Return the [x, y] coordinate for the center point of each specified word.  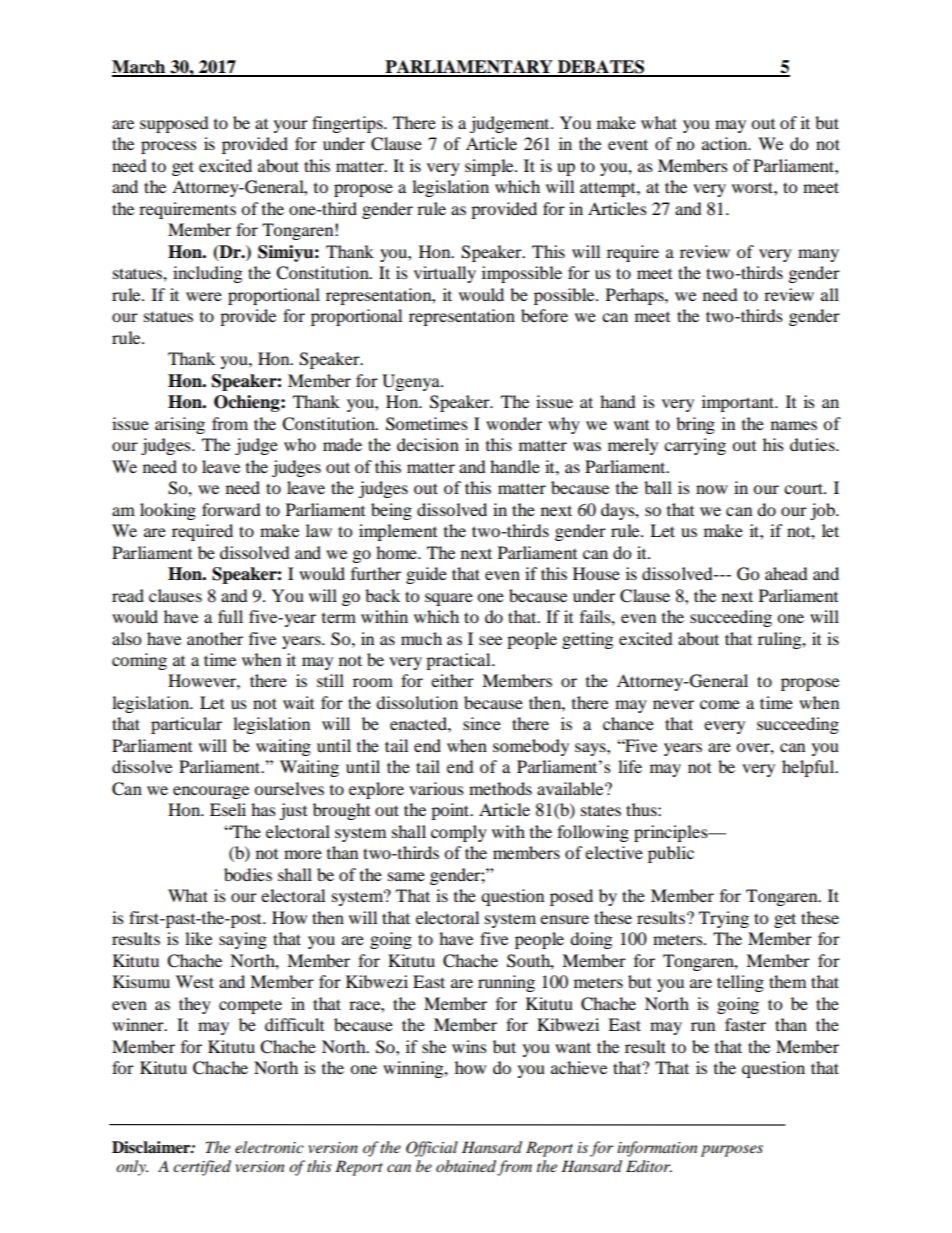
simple [490, 167]
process [169, 147]
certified [202, 1168]
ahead [786, 573]
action [726, 143]
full [230, 616]
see [490, 640]
